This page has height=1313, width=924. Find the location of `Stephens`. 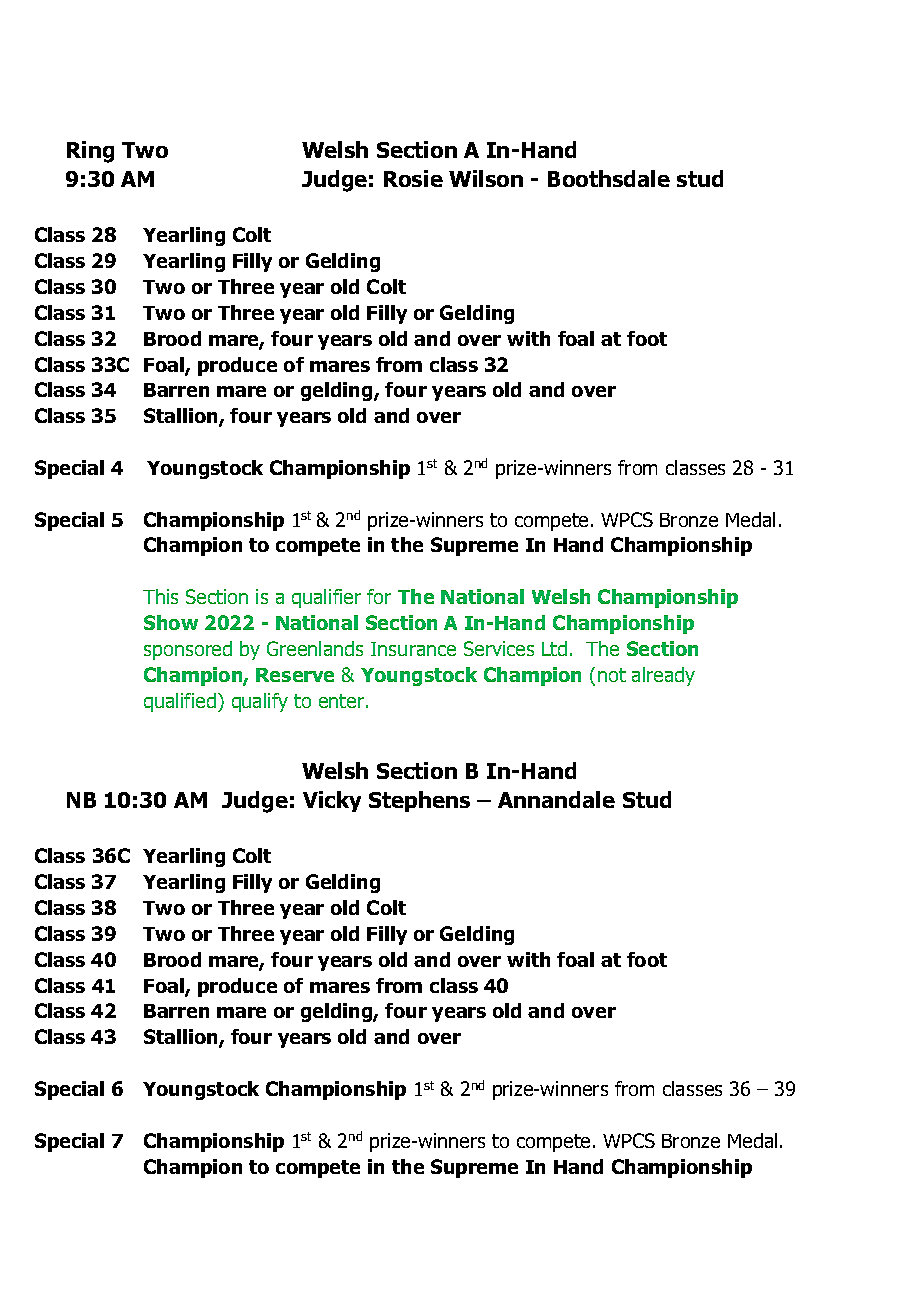

Stephens is located at coordinates (419, 801).
